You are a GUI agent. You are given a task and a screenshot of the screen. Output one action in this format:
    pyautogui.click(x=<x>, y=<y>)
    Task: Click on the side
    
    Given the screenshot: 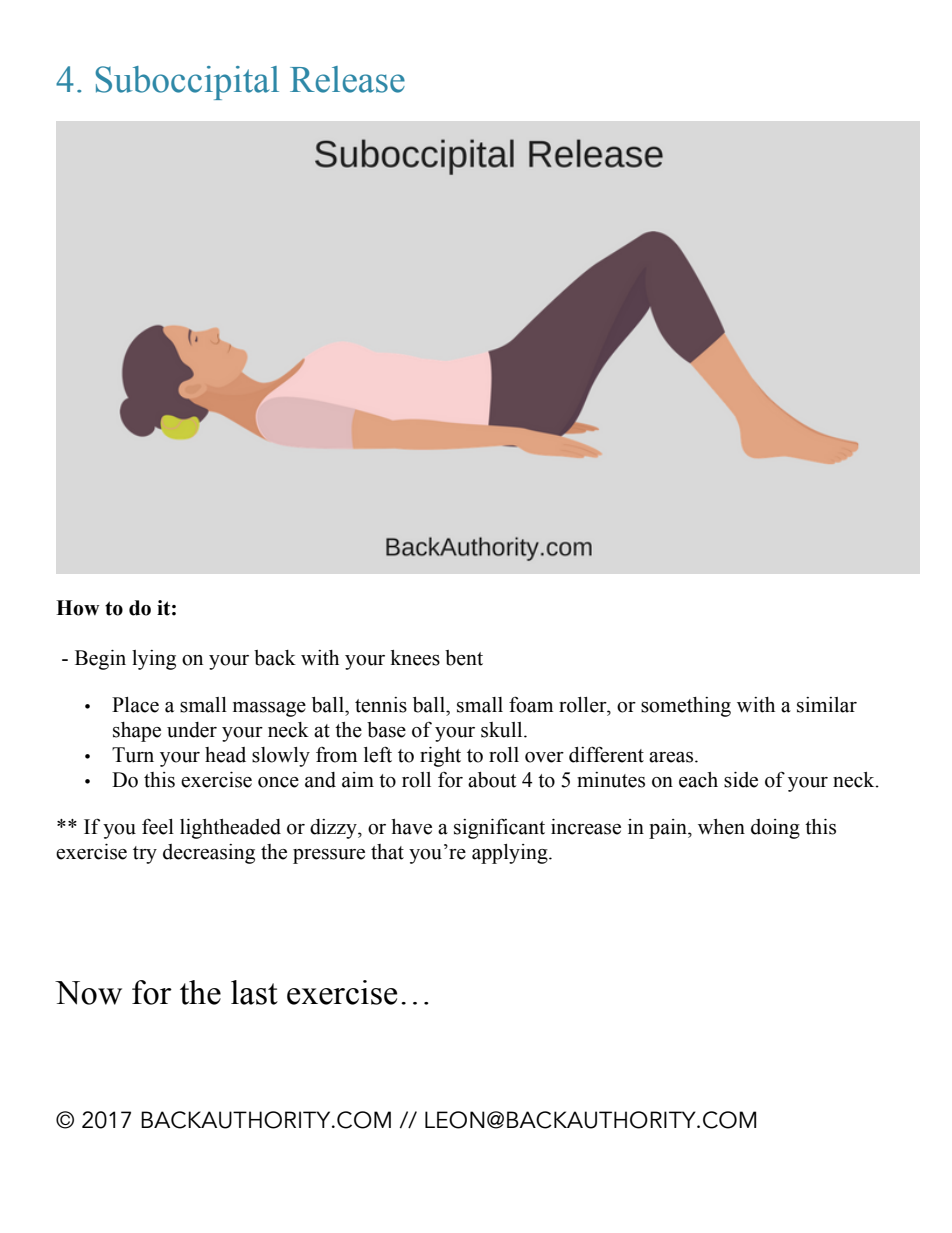 What is the action you would take?
    pyautogui.click(x=741, y=780)
